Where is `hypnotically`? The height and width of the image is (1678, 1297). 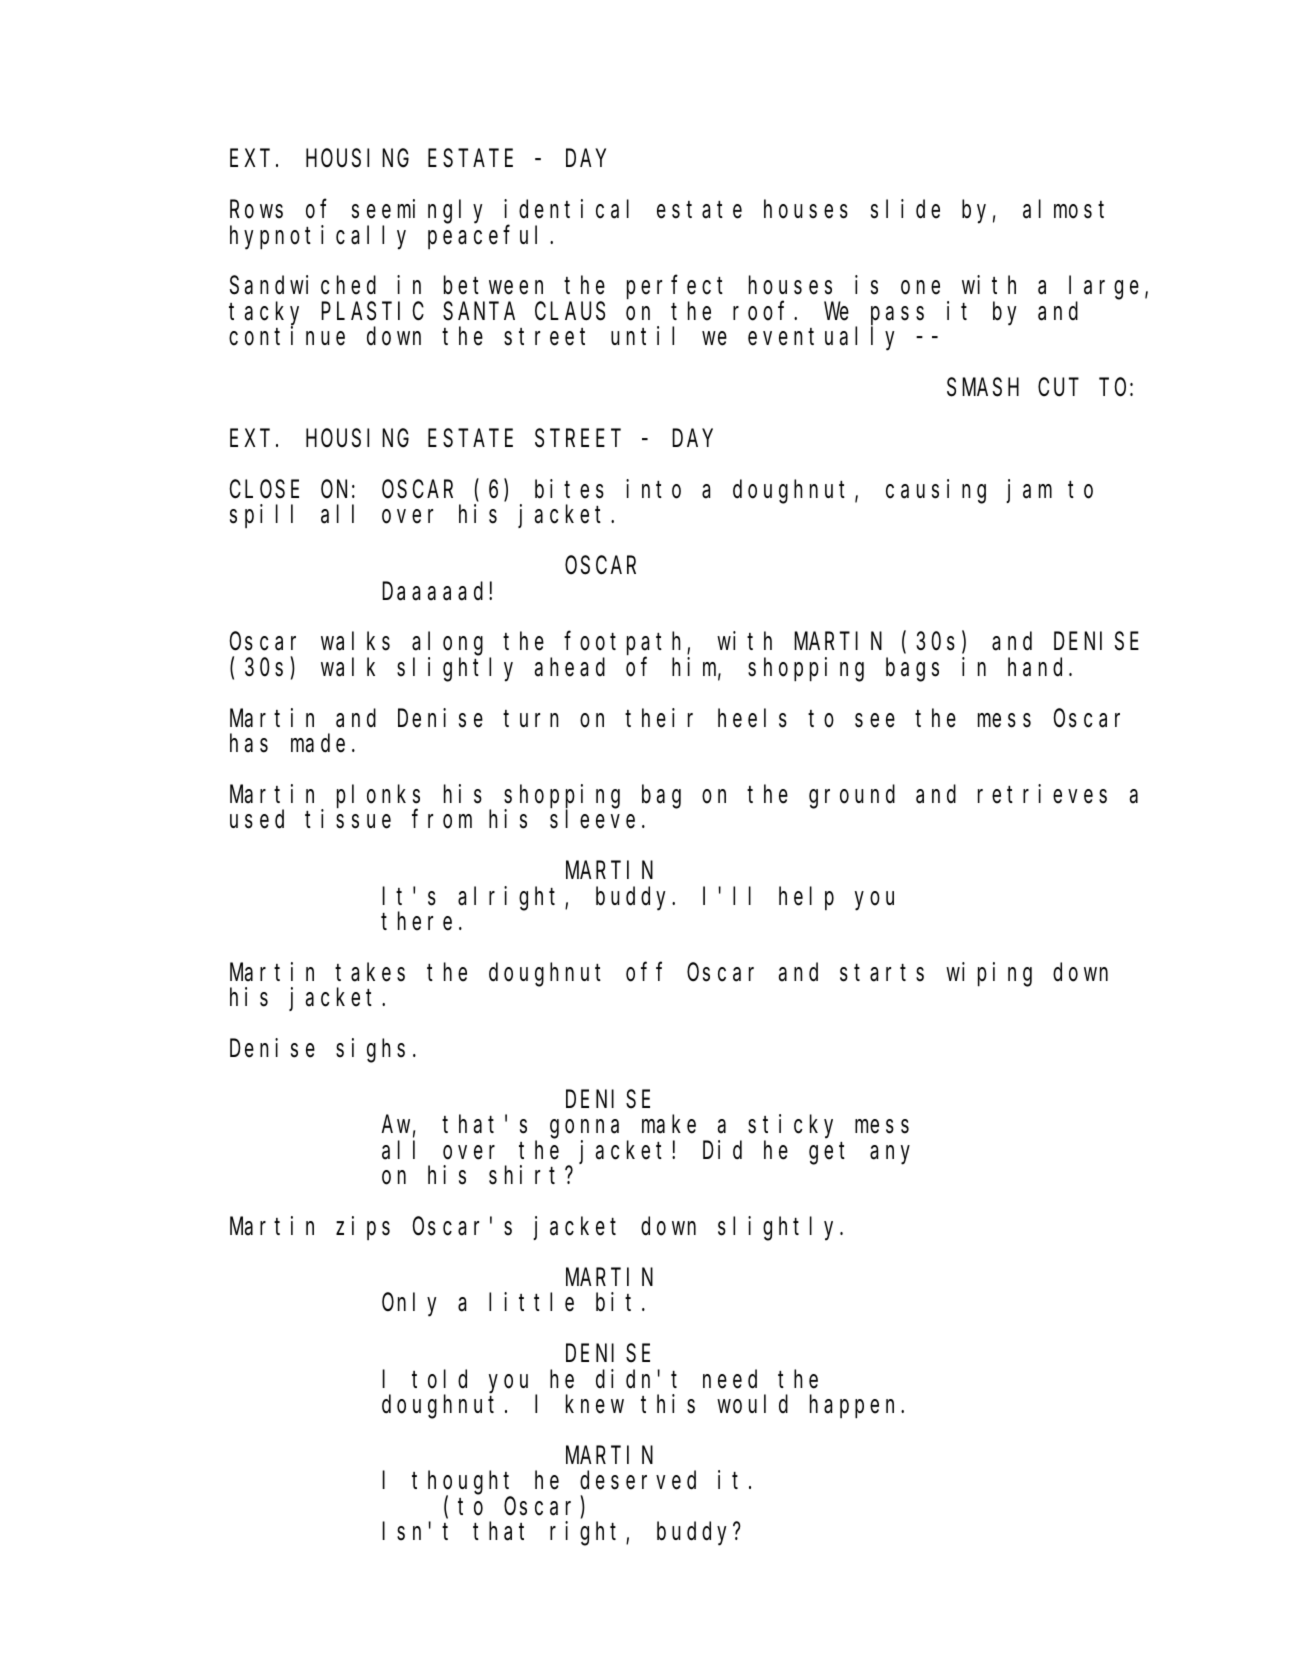 hypnotically is located at coordinates (318, 237).
